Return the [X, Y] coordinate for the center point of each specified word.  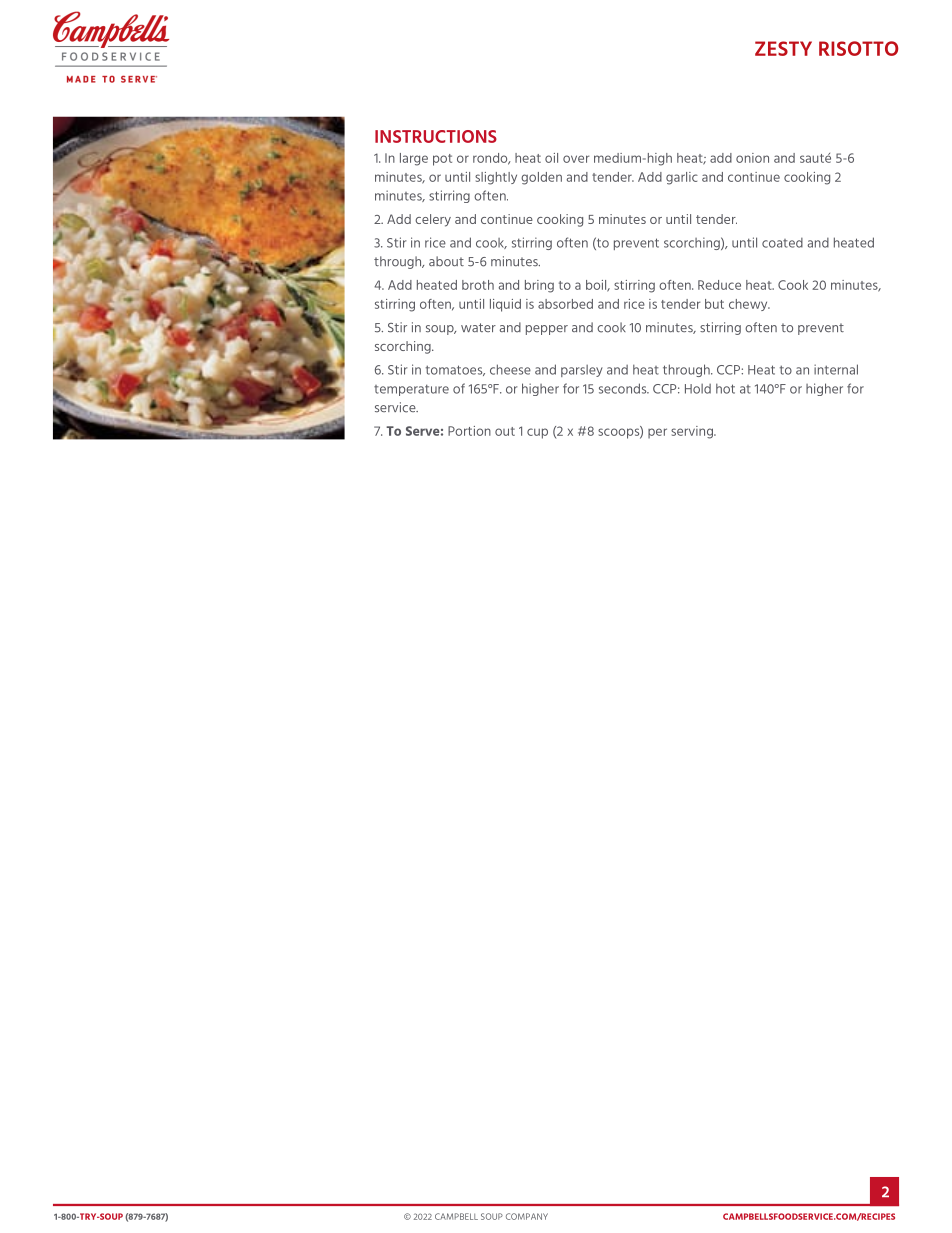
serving [693, 432]
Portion [469, 431]
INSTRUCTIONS [436, 136]
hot [725, 388]
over [576, 159]
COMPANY [527, 1216]
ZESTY [783, 48]
